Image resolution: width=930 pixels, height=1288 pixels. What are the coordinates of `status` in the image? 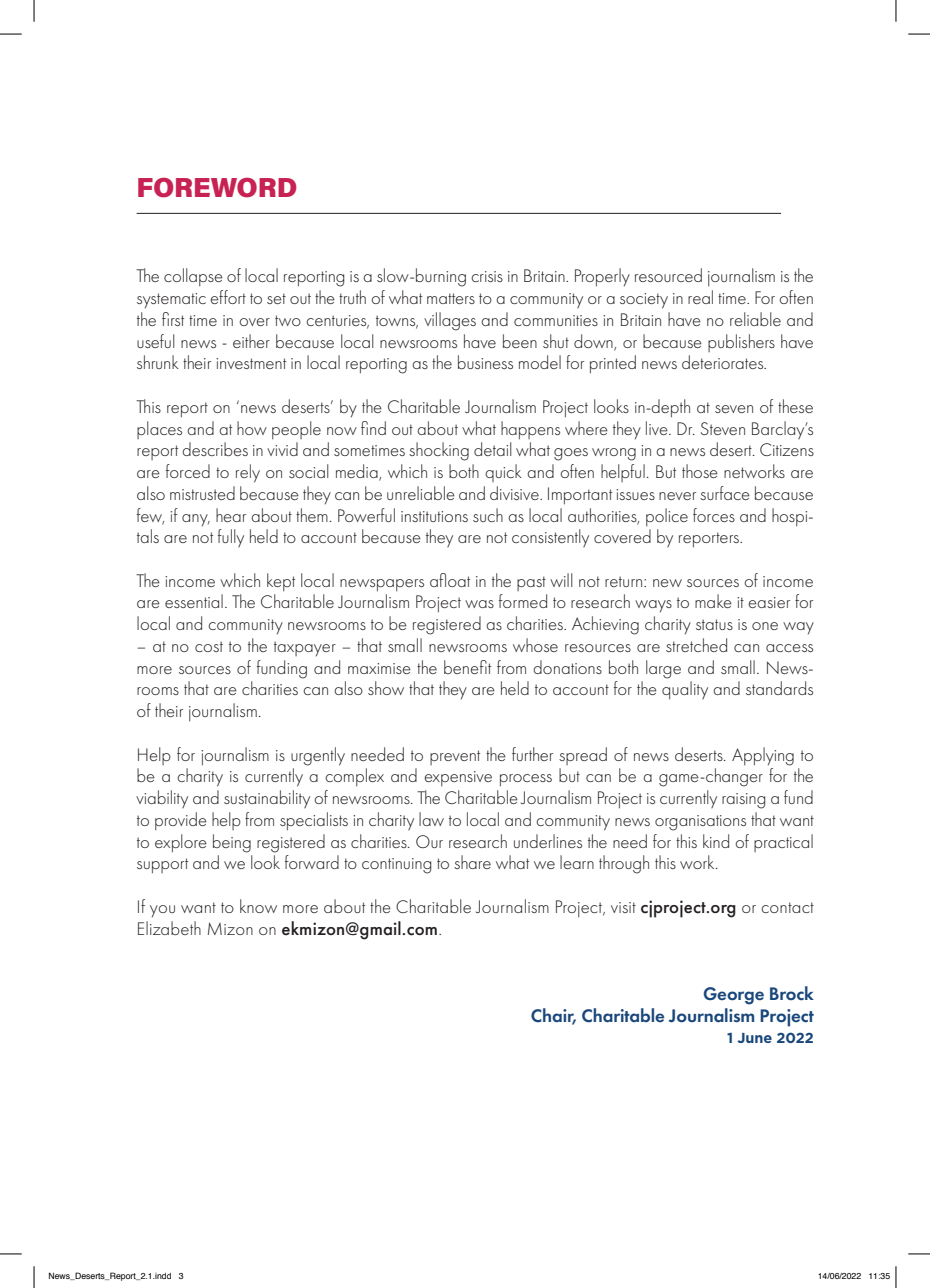 It's located at (714, 624).
